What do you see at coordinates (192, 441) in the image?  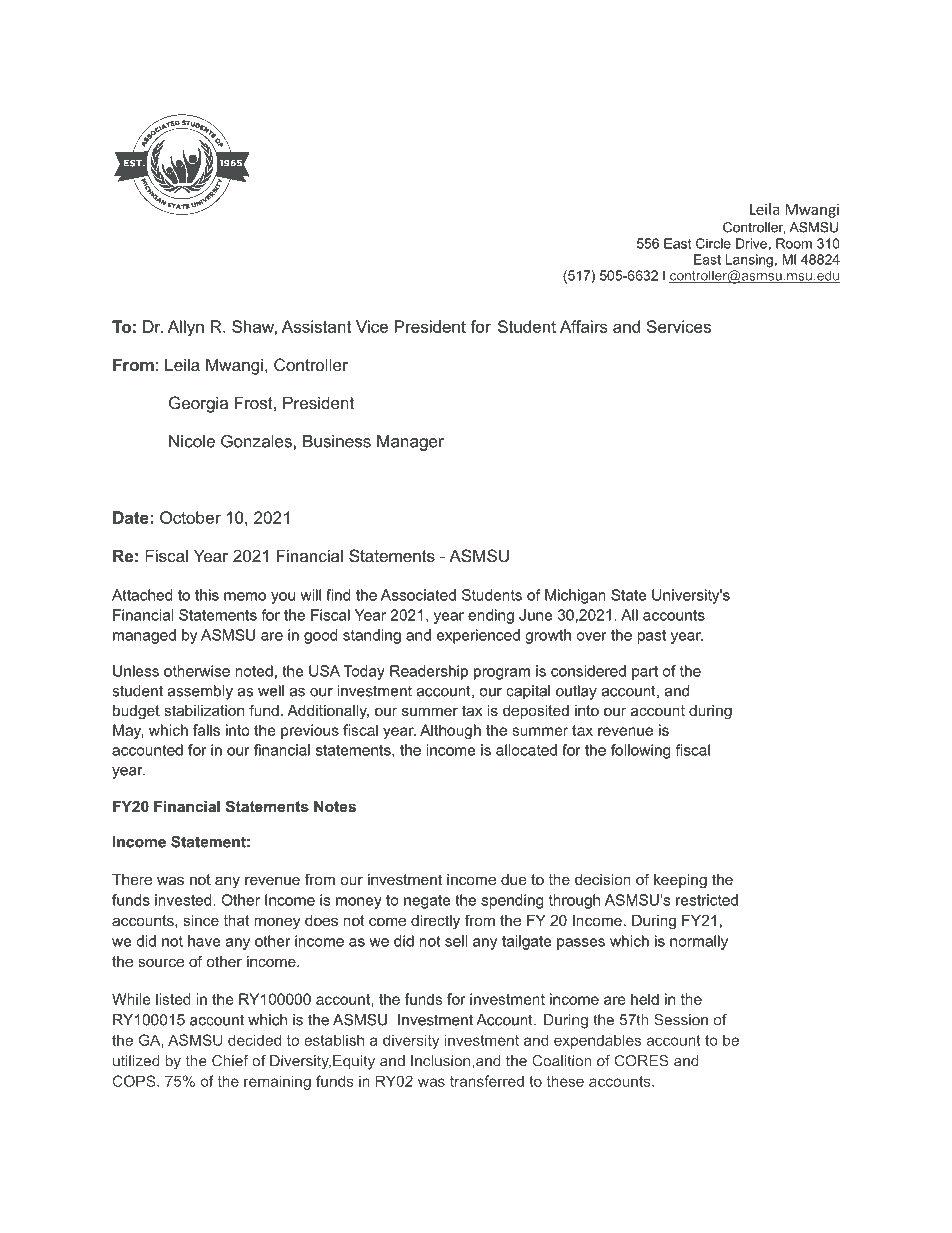 I see `Nicole` at bounding box center [192, 441].
